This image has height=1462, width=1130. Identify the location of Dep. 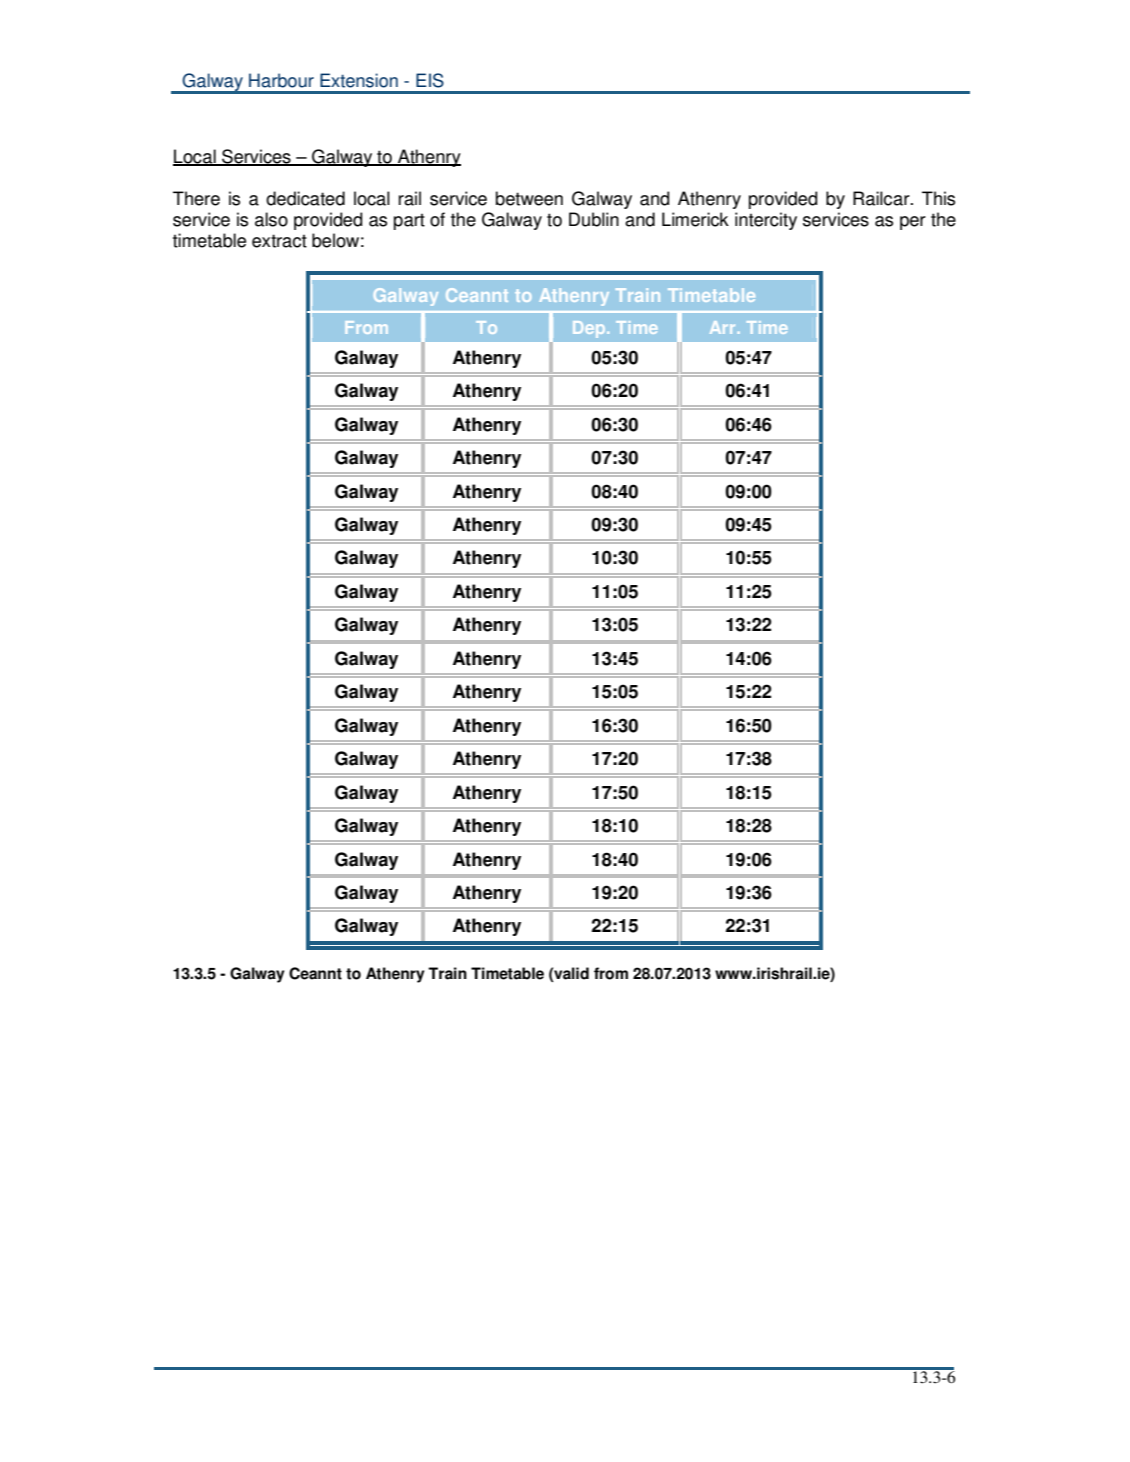
(590, 329).
